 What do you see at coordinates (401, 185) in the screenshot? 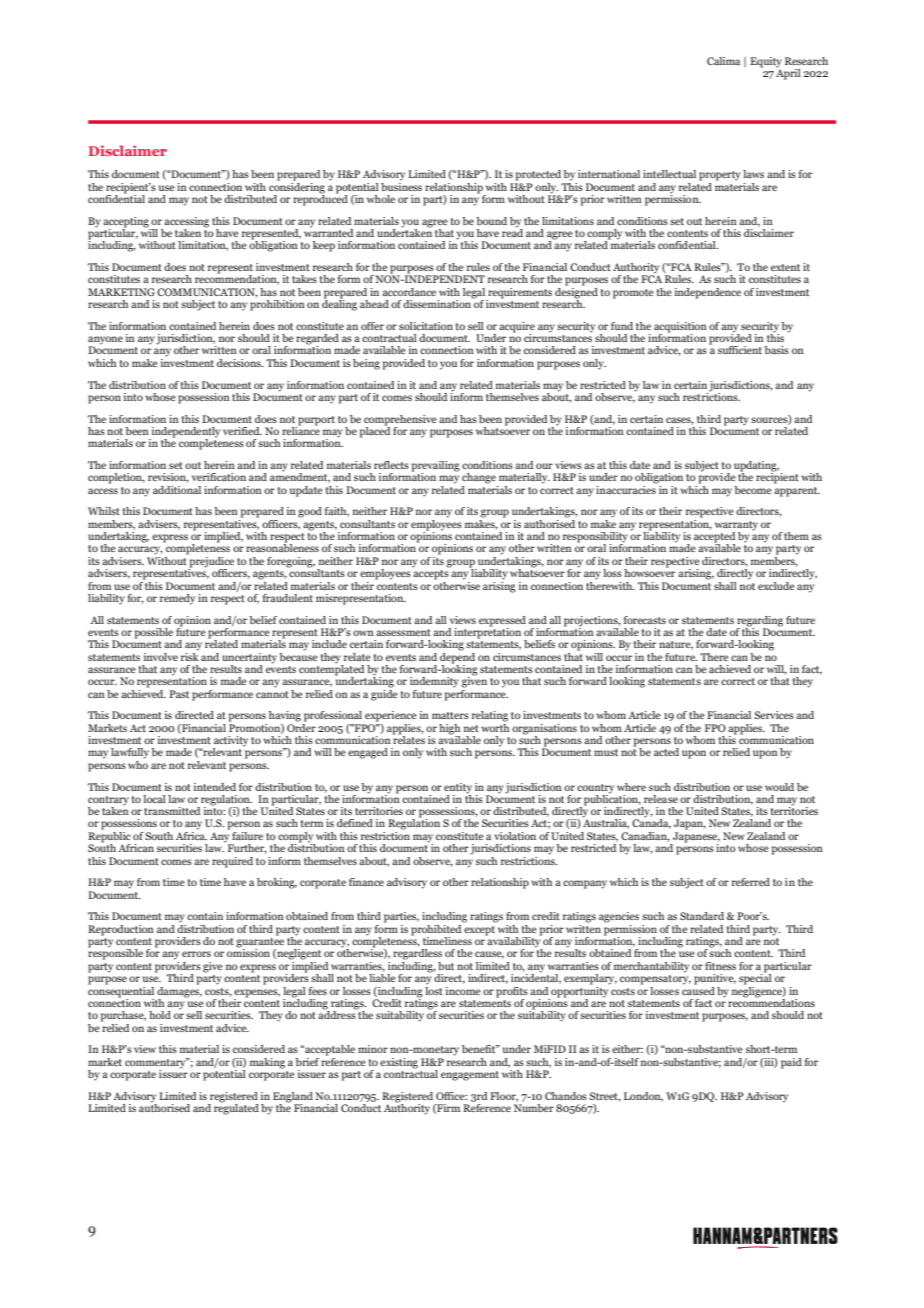
I see `business` at bounding box center [401, 185].
